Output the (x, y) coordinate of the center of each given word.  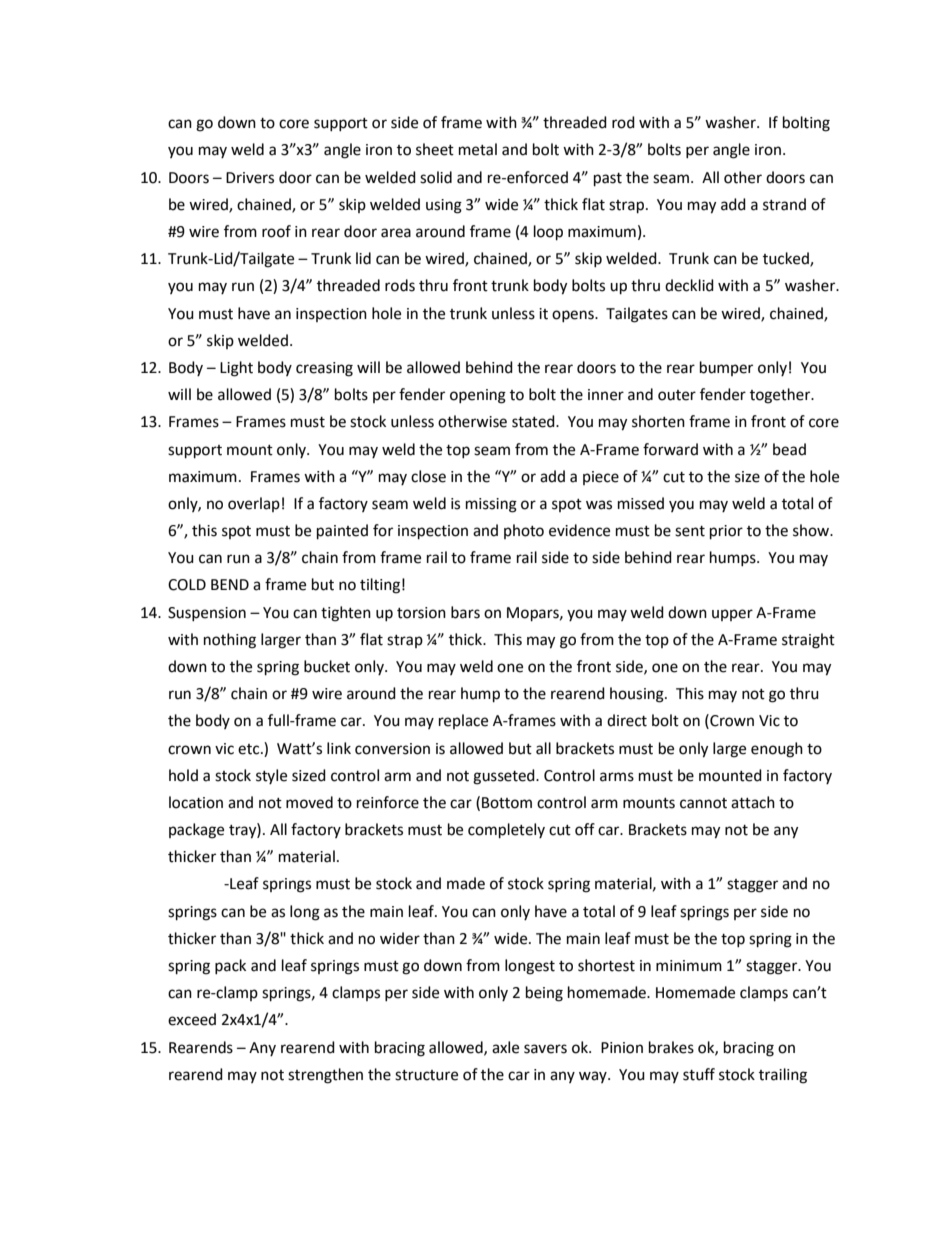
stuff (699, 1074)
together (781, 396)
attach (753, 802)
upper (732, 615)
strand (784, 204)
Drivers (250, 178)
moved (309, 802)
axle (505, 1047)
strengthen (325, 1076)
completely (506, 831)
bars (465, 612)
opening (478, 396)
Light (236, 369)
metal (478, 149)
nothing (230, 641)
